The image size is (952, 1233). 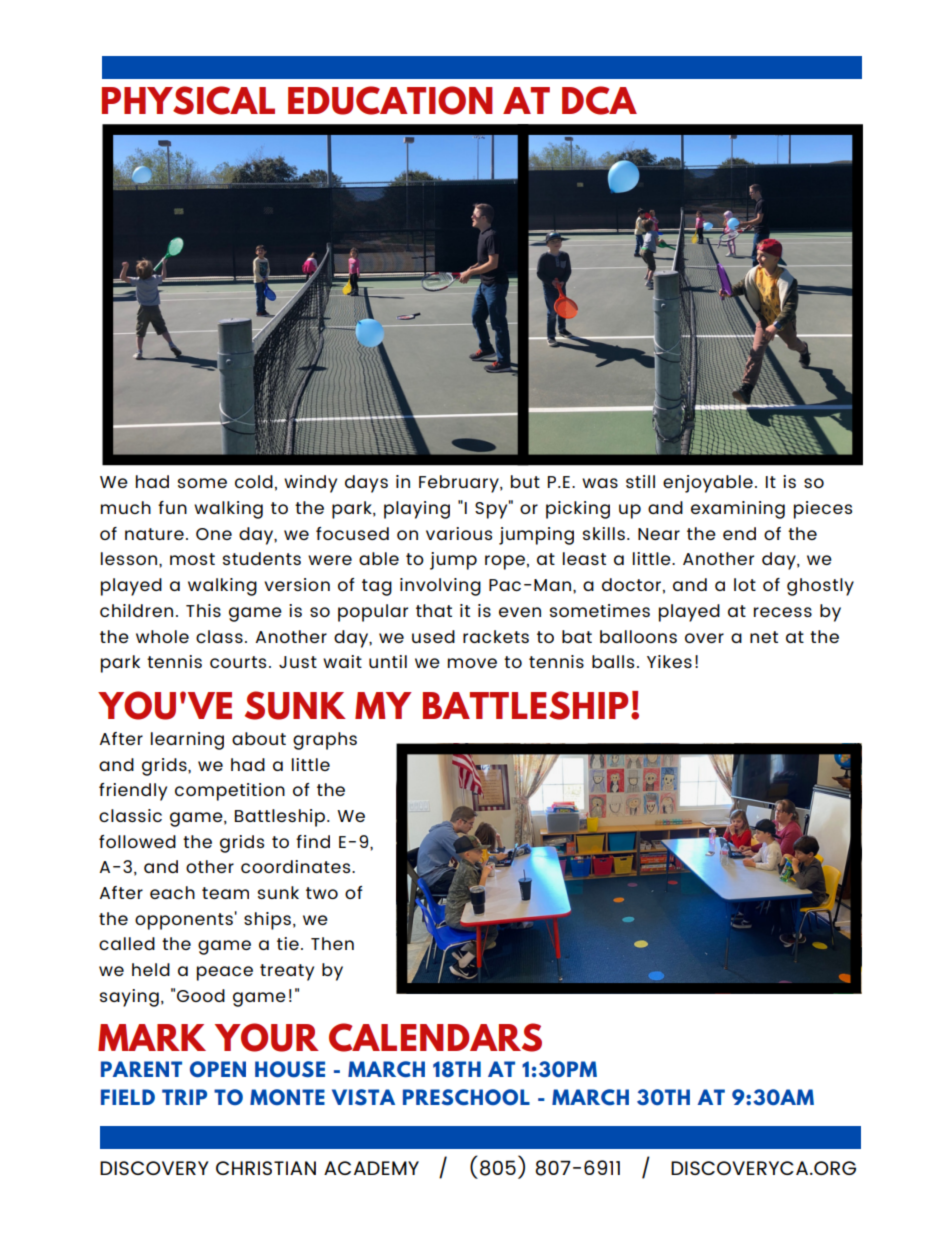 What do you see at coordinates (472, 663) in the screenshot?
I see `move` at bounding box center [472, 663].
